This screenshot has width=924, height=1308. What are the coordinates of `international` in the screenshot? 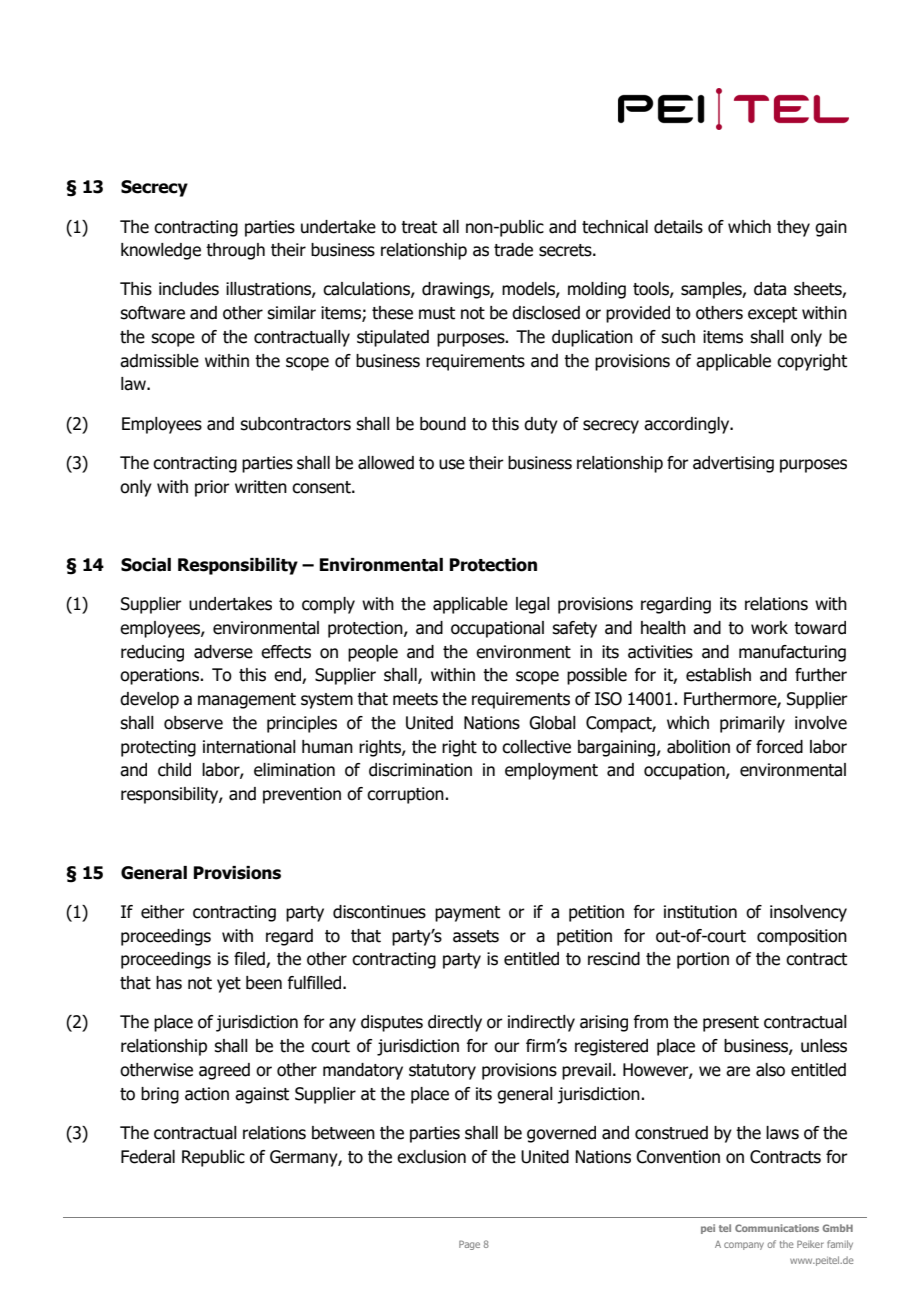 It's located at (249, 747).
